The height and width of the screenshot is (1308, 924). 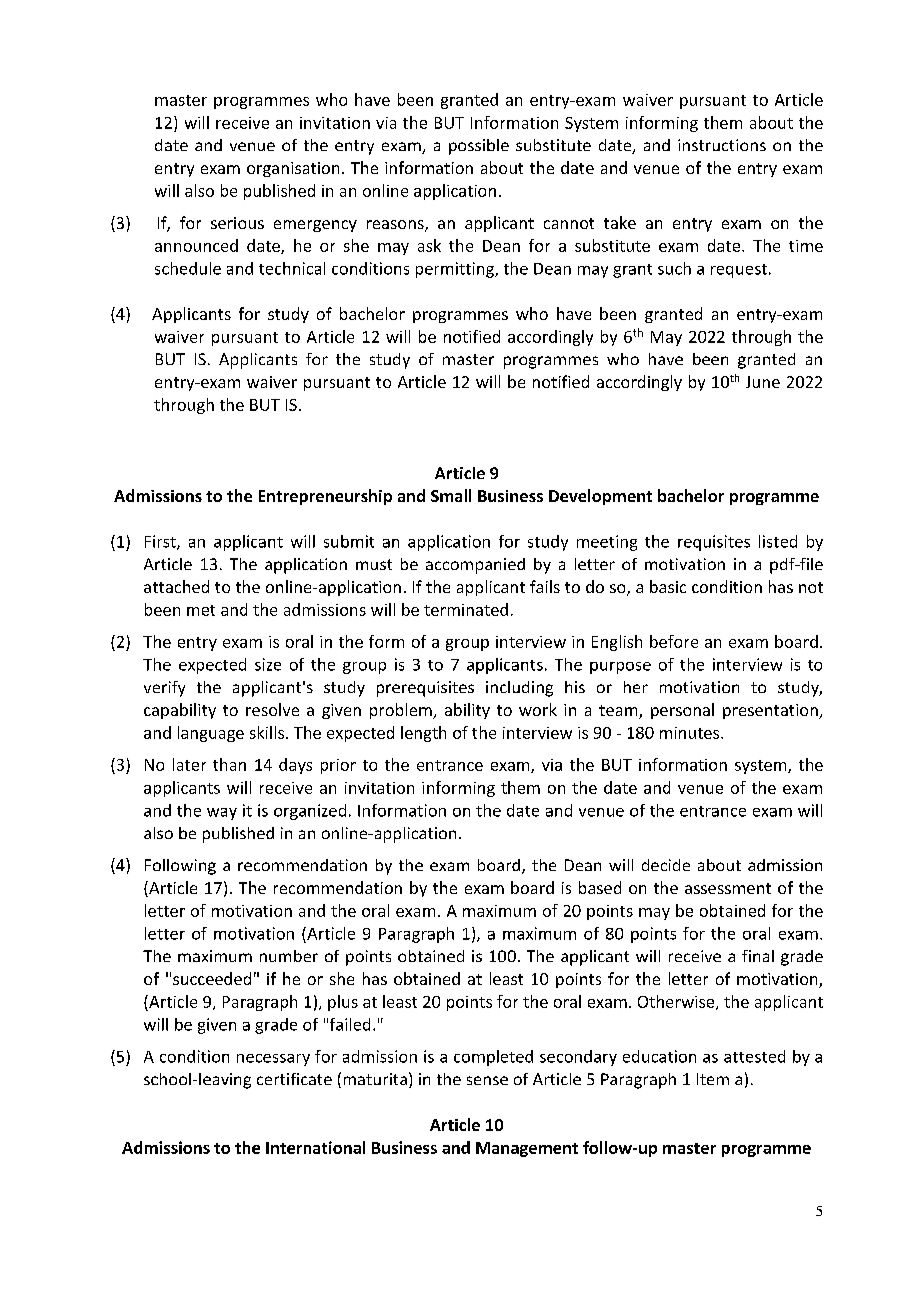 What do you see at coordinates (293, 169) in the screenshot?
I see `organisation` at bounding box center [293, 169].
